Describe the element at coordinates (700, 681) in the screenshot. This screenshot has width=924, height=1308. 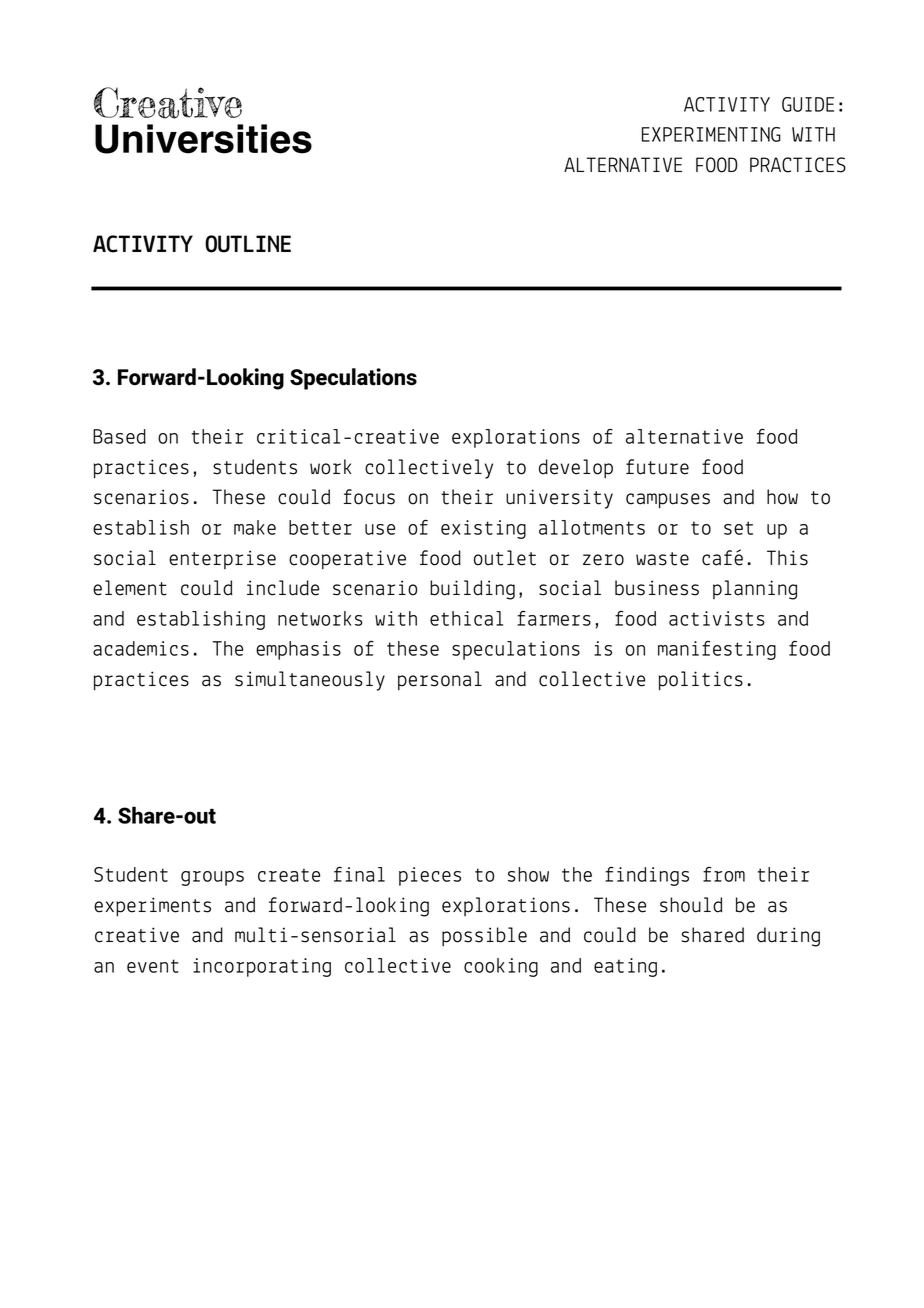
I see `politics` at that location.
